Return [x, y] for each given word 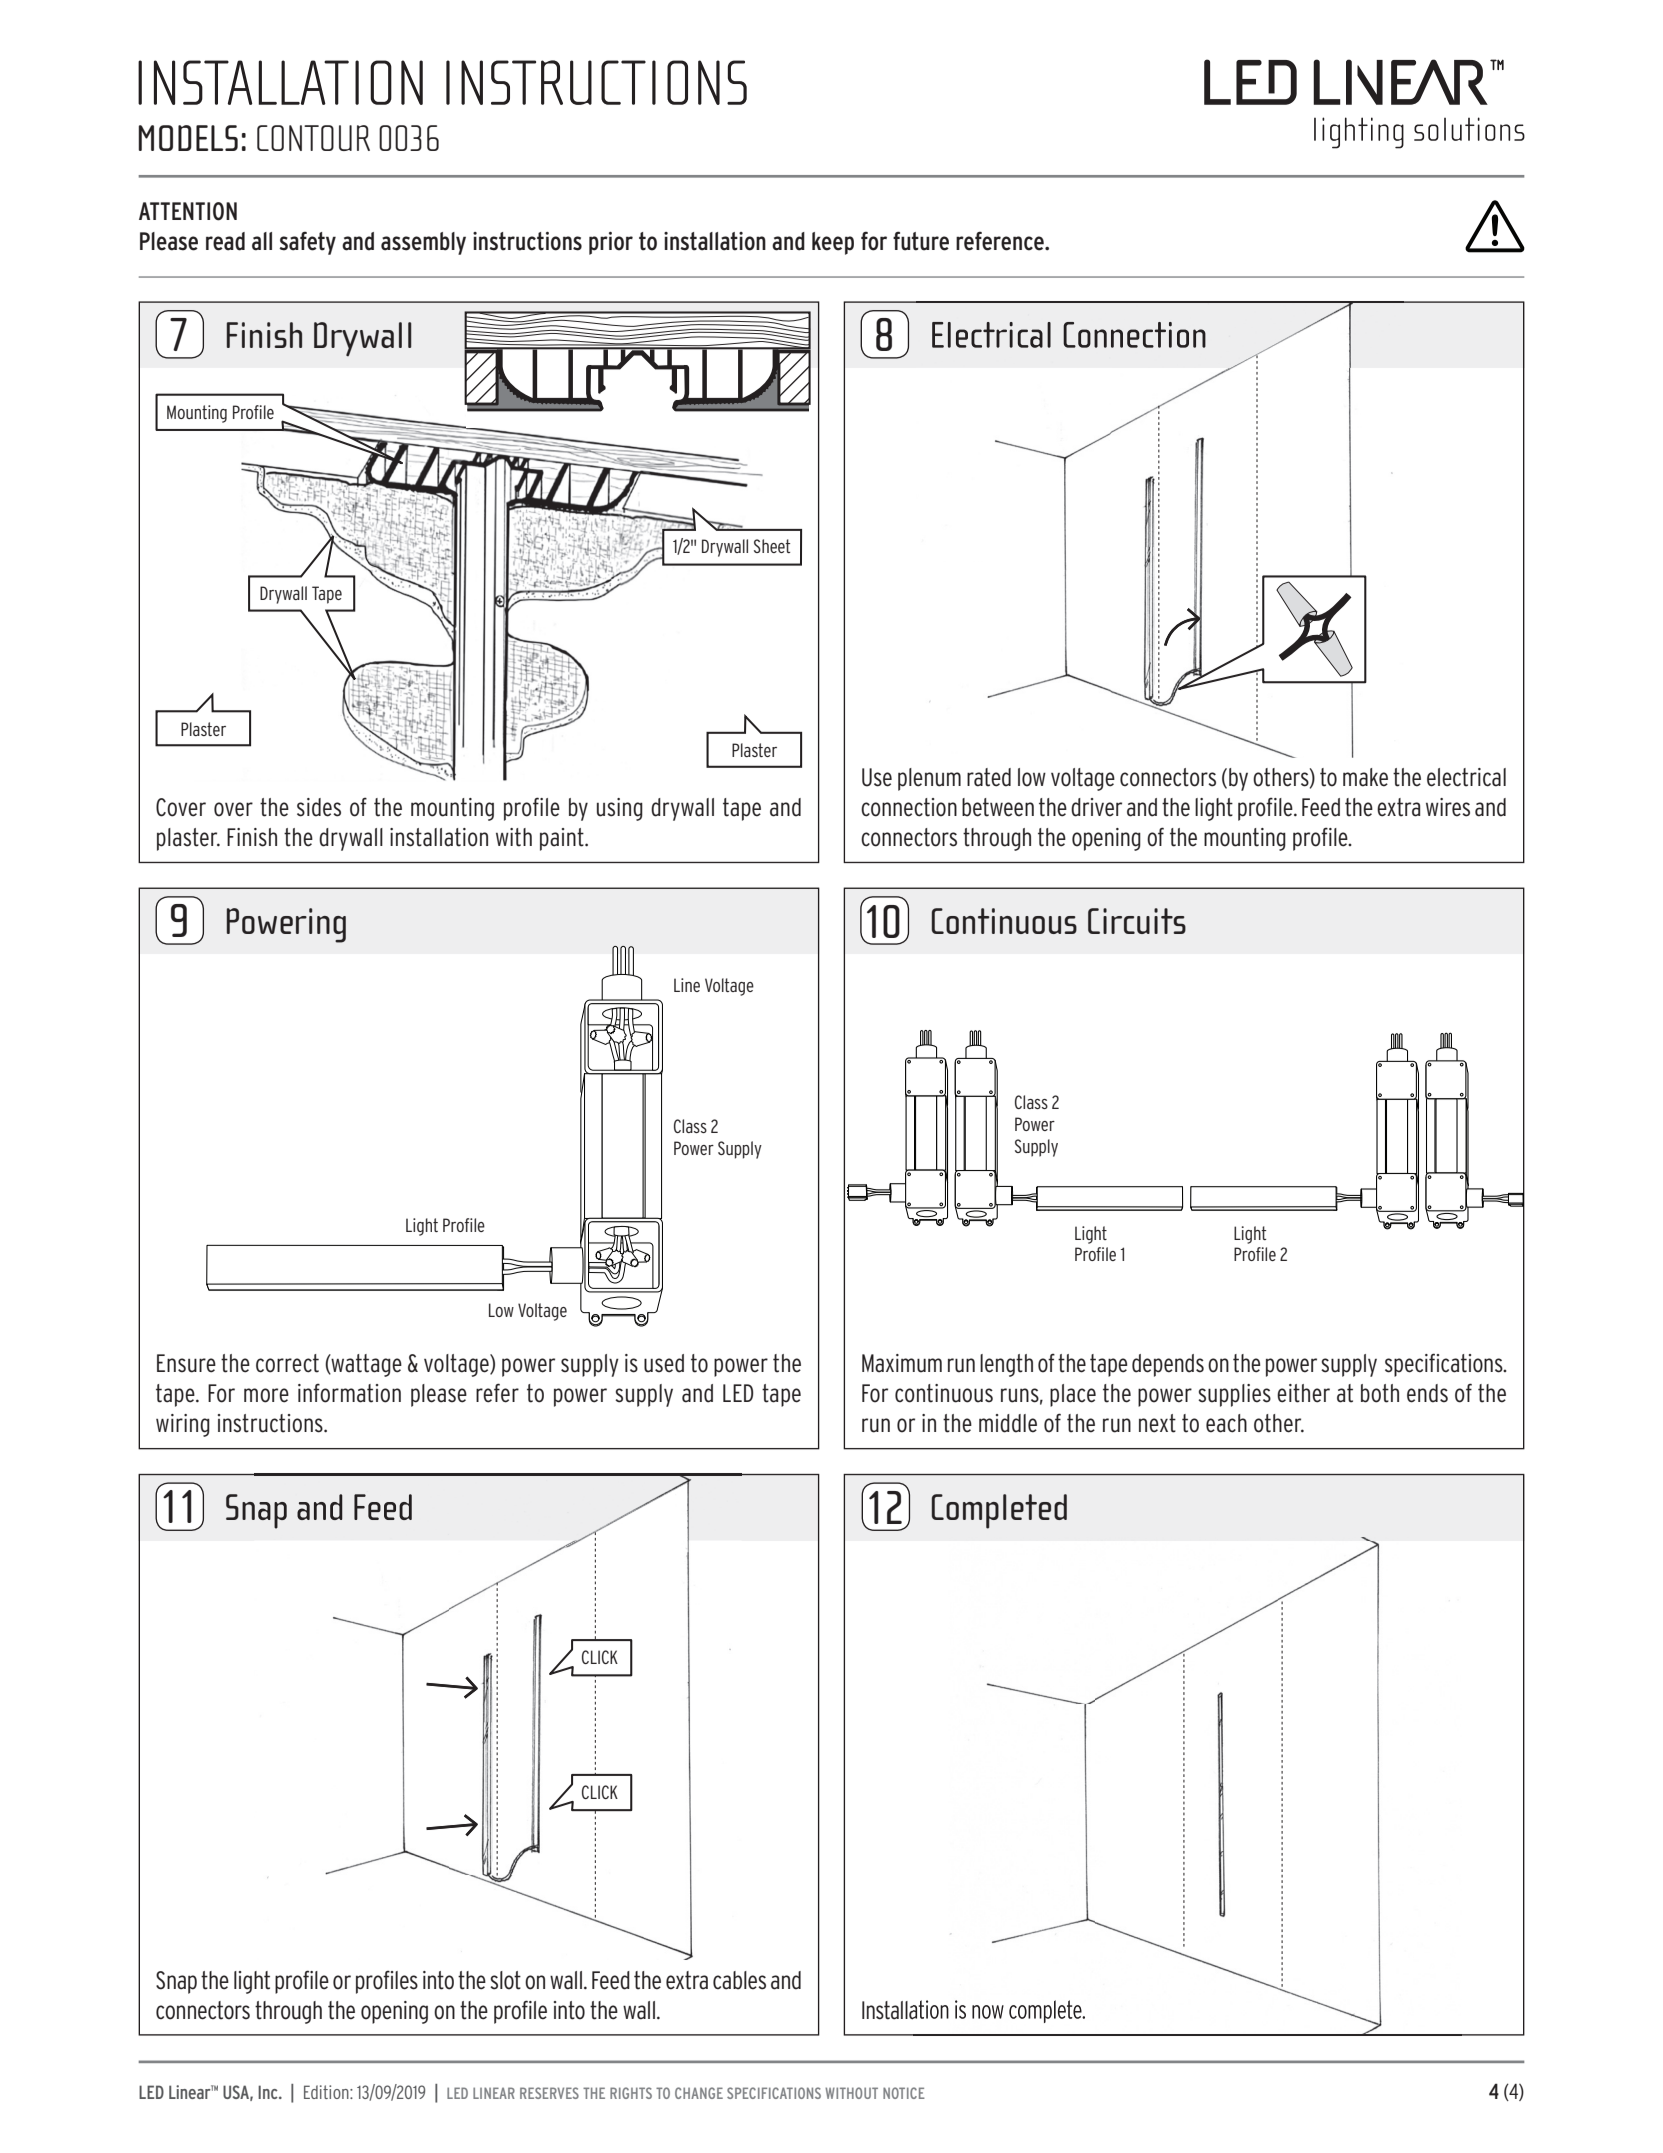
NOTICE [904, 2093]
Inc [269, 2092]
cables [739, 1980]
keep [833, 243]
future [921, 241]
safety [307, 243]
